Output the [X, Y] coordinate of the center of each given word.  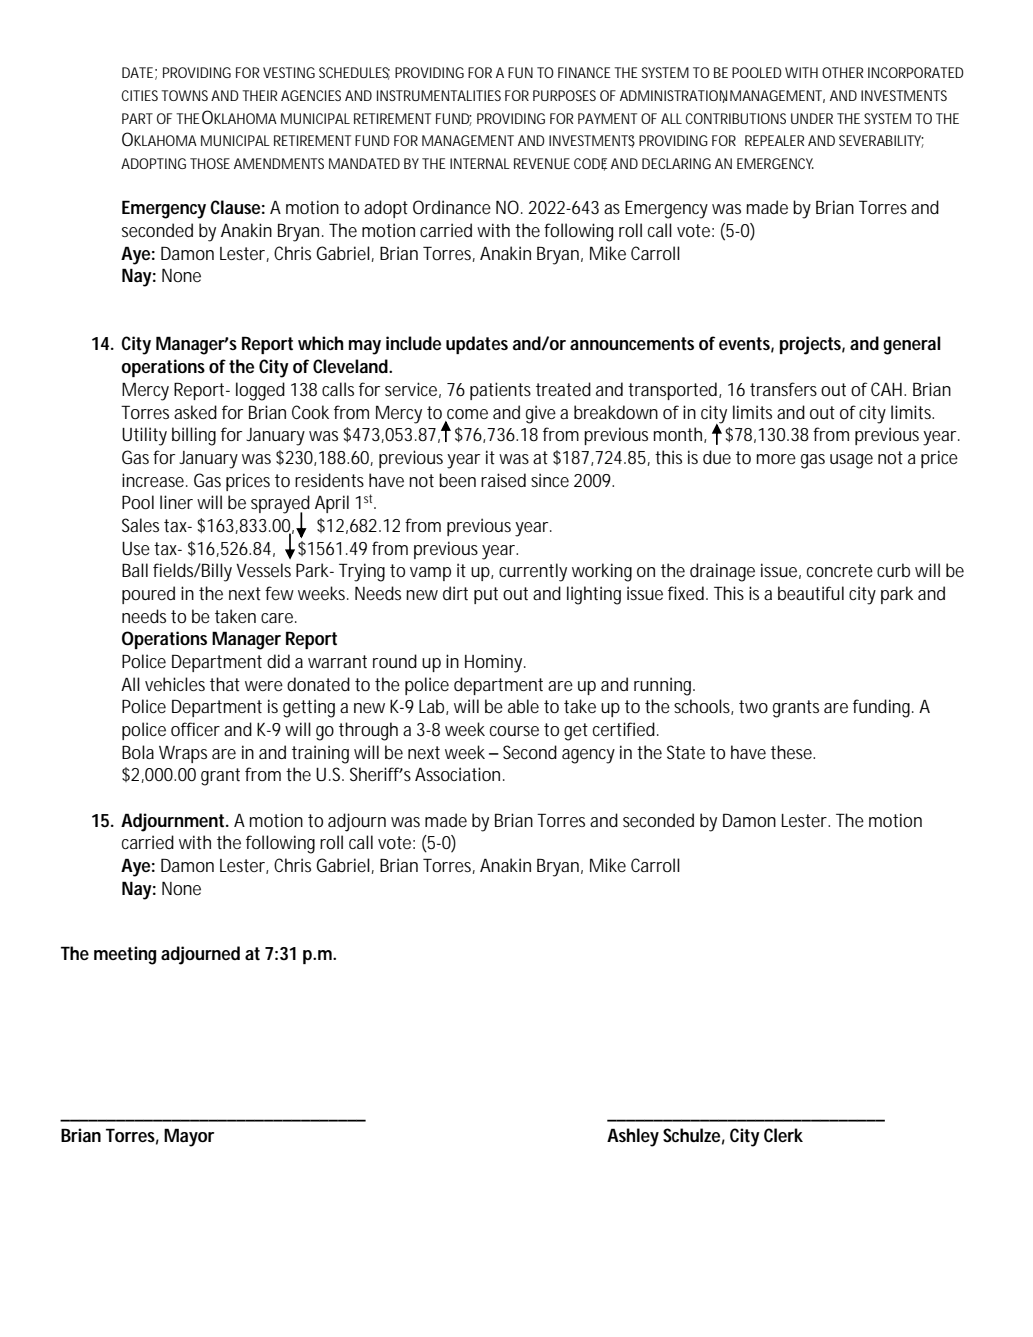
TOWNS [184, 95]
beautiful [811, 593]
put [486, 595]
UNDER [812, 118]
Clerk [783, 1135]
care [277, 618]
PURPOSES [564, 95]
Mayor [189, 1137]
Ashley [633, 1137]
